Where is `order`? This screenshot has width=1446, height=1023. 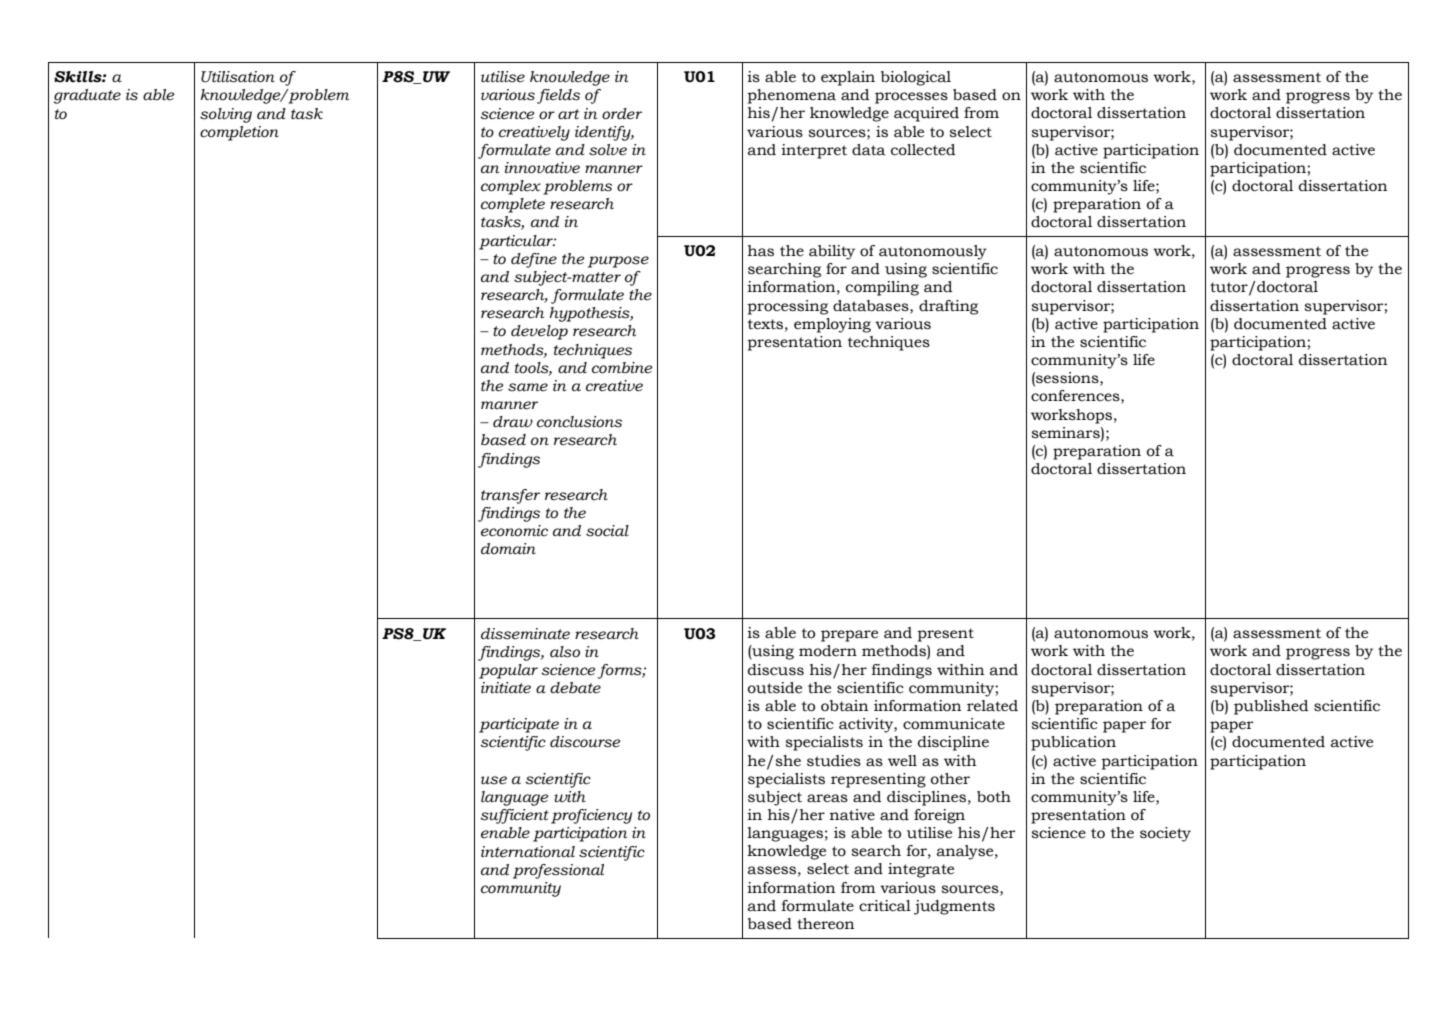
order is located at coordinates (622, 114).
